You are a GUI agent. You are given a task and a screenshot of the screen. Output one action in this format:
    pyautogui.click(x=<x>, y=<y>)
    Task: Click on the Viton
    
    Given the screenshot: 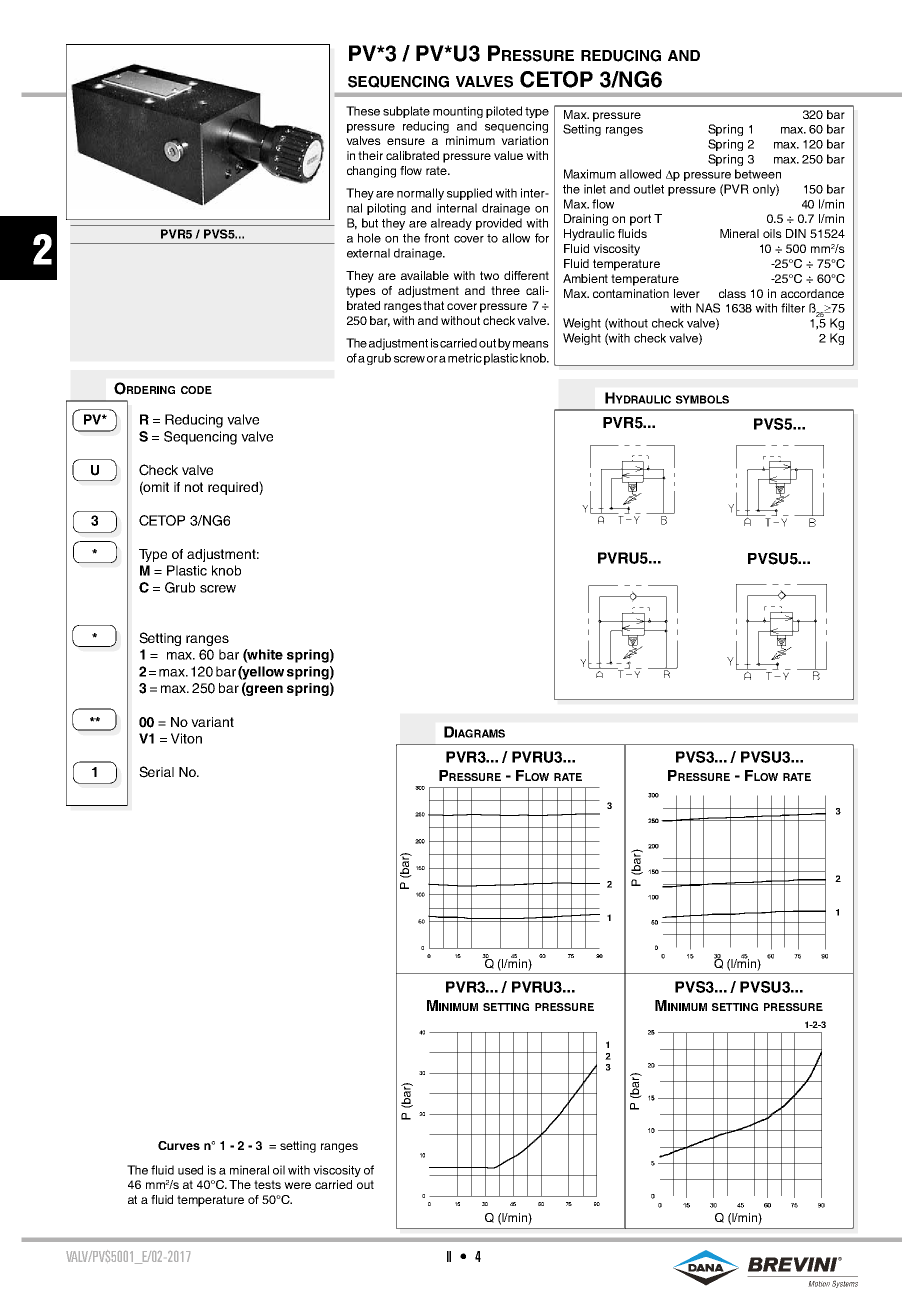 What is the action you would take?
    pyautogui.click(x=186, y=738)
